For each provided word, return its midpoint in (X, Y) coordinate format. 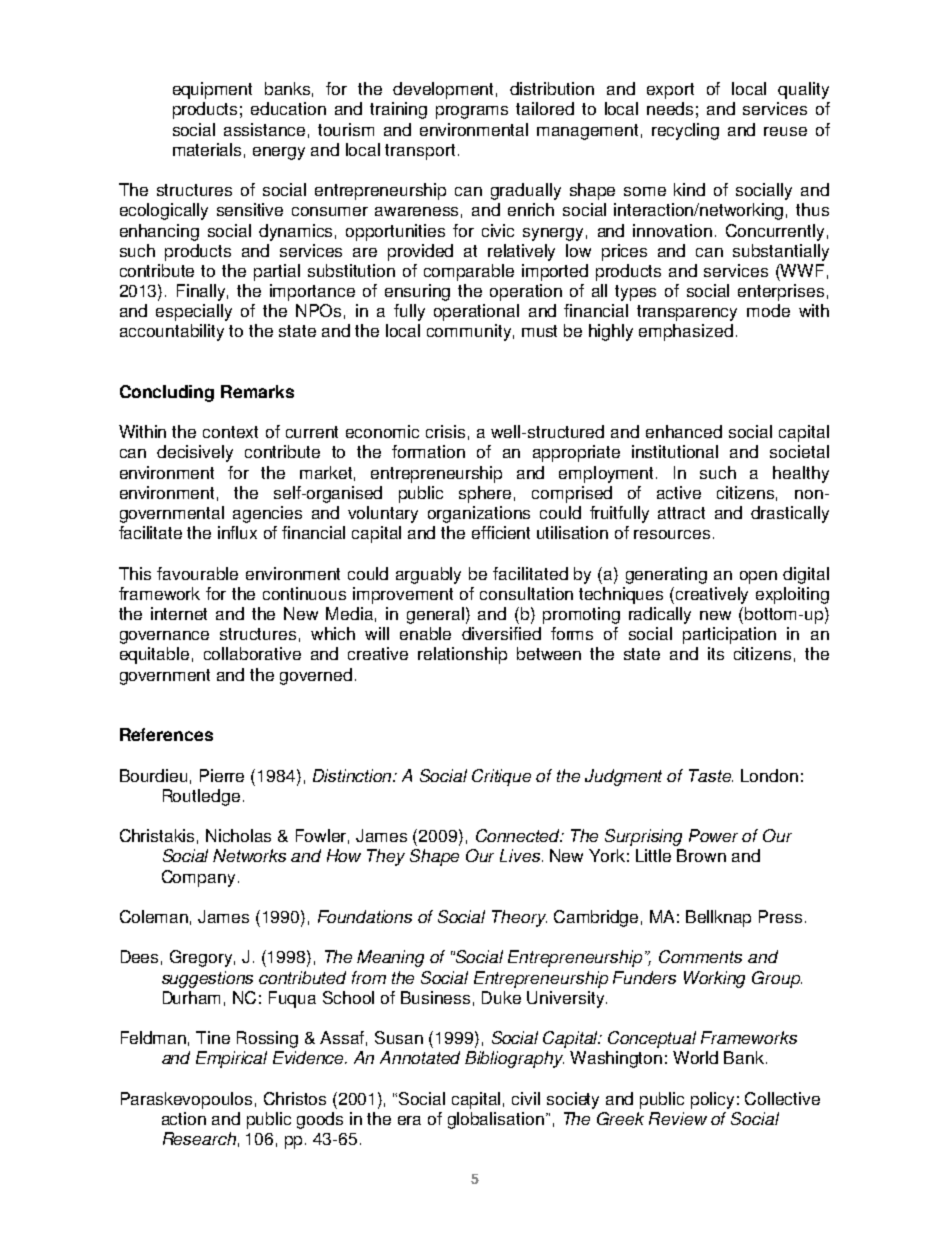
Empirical (231, 1059)
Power (713, 835)
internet (179, 613)
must (539, 331)
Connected (519, 835)
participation (729, 635)
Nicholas (238, 835)
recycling (685, 131)
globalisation (496, 1120)
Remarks (257, 391)
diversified (501, 633)
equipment (212, 90)
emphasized (686, 332)
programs (472, 112)
